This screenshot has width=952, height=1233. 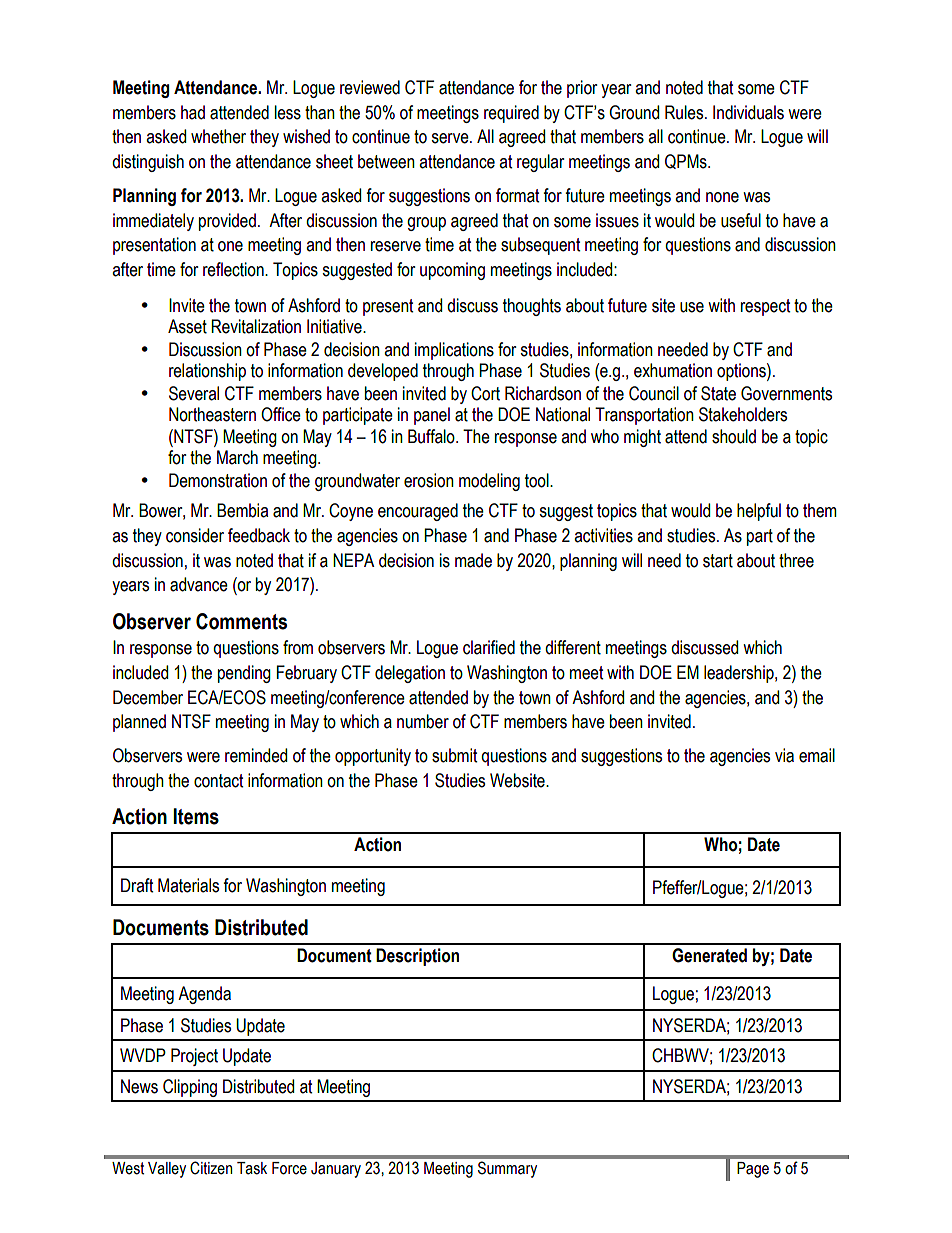 I want to click on made, so click(x=473, y=560).
